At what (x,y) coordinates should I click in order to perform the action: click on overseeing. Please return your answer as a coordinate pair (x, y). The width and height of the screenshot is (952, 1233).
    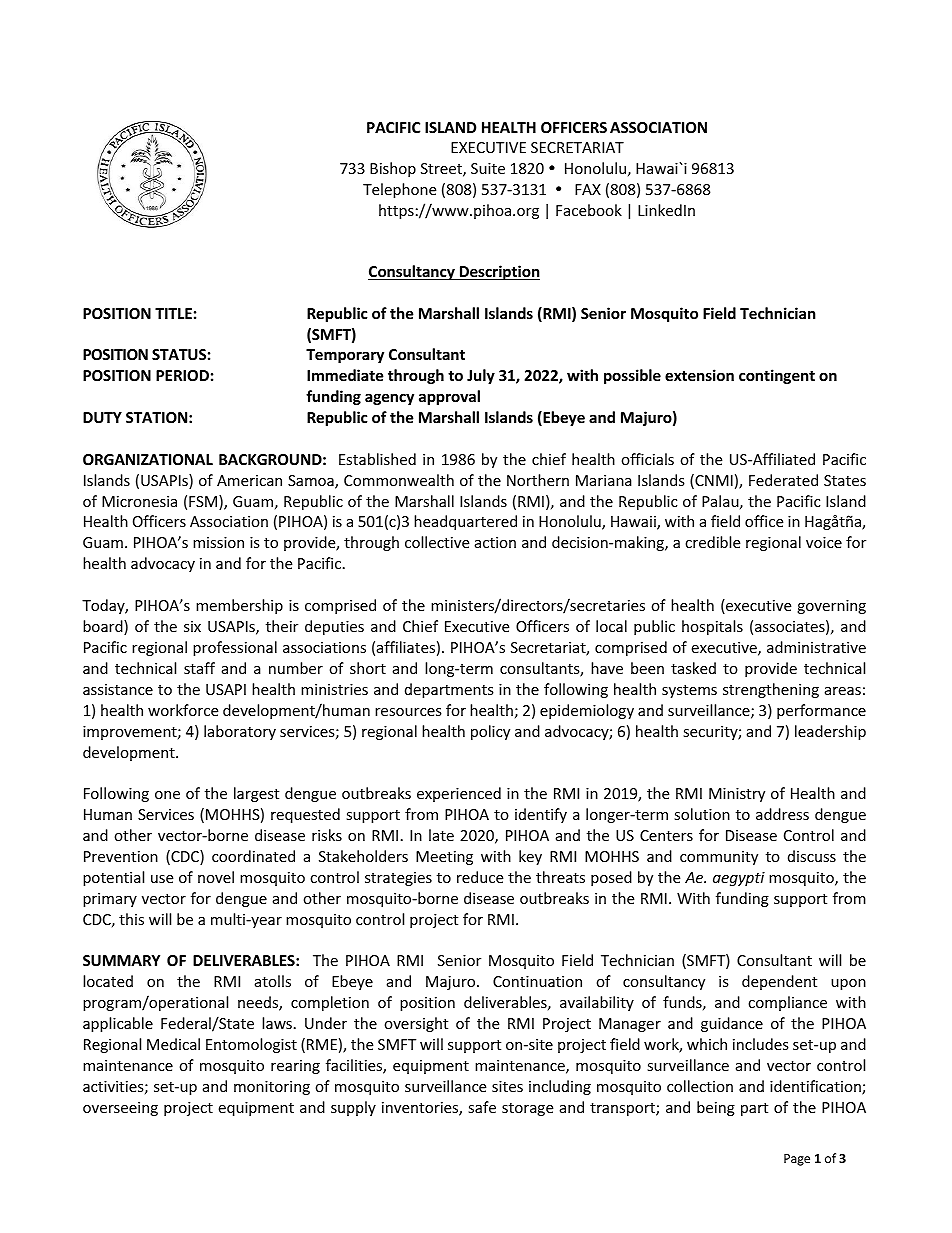
    Looking at the image, I should click on (120, 1109).
